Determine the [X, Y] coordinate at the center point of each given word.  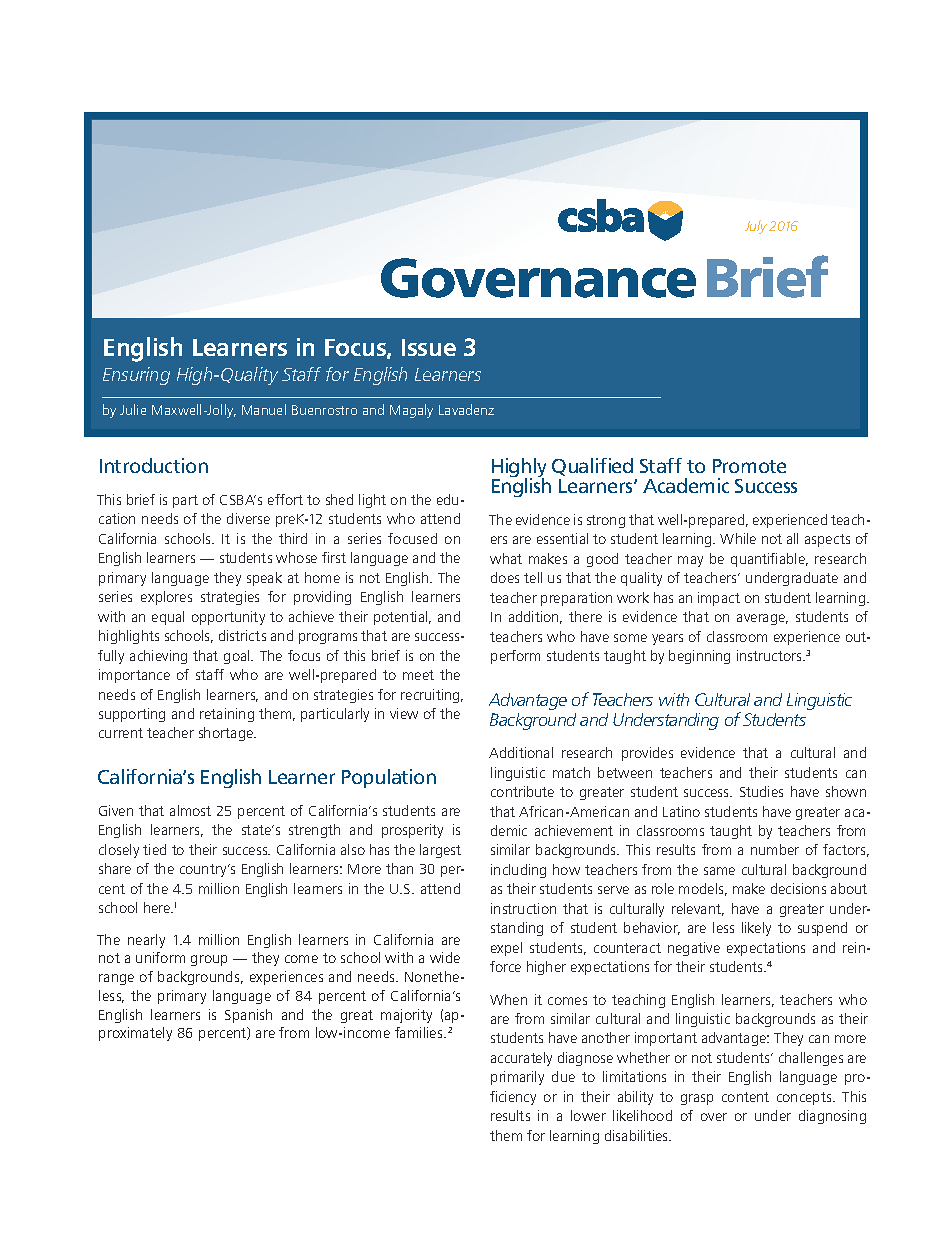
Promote [749, 466]
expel [506, 949]
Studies [761, 791]
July [756, 227]
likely [756, 929]
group [209, 960]
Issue [429, 347]
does [505, 577]
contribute [522, 791]
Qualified [592, 467]
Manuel [264, 409]
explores [166, 598]
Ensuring [136, 376]
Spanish [248, 1016]
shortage [227, 734]
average [762, 619]
